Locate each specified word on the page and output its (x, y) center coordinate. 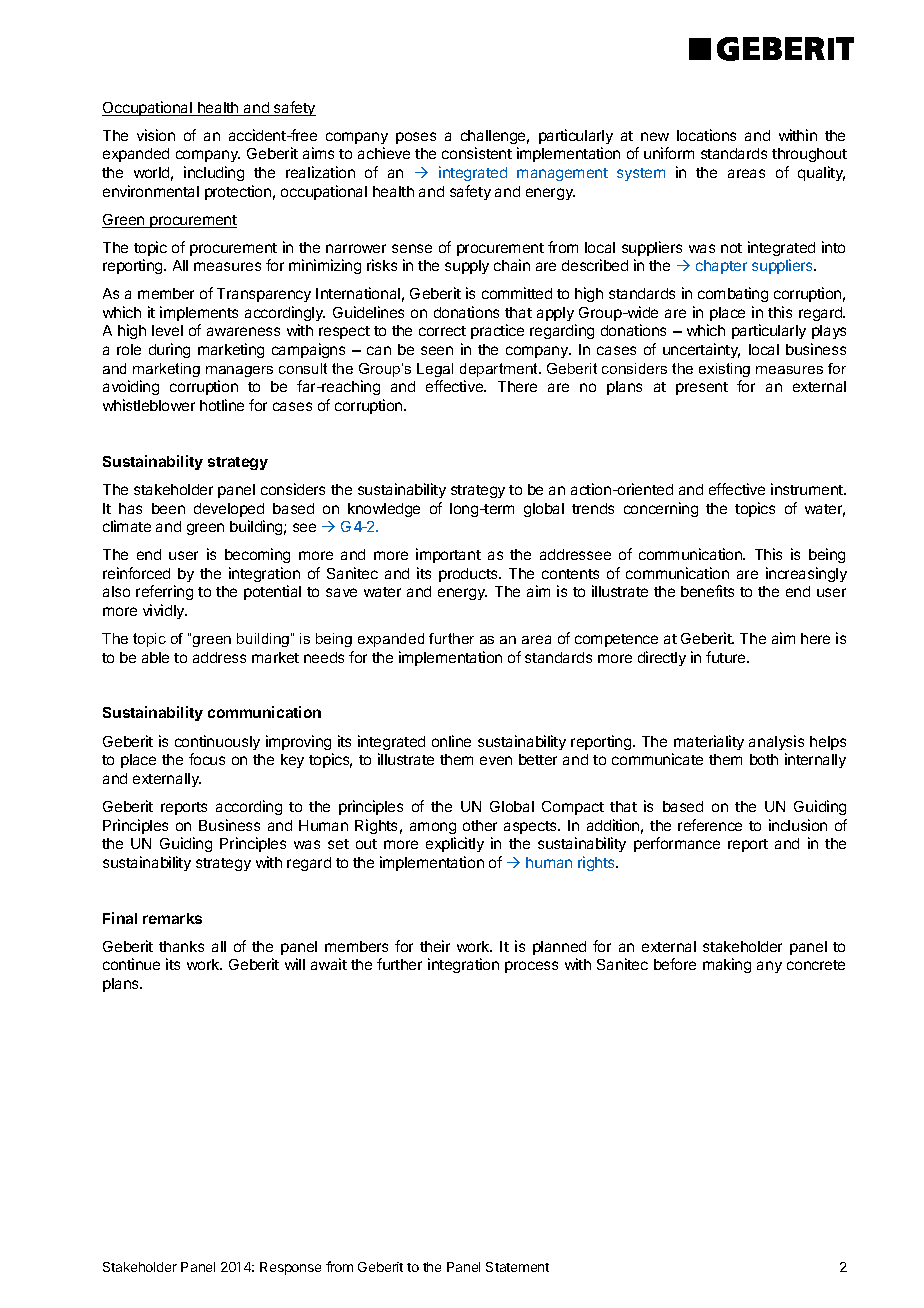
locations (706, 135)
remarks (172, 918)
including (214, 173)
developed (229, 510)
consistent (477, 153)
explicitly (455, 844)
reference (710, 825)
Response (290, 1268)
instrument (808, 489)
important (448, 555)
